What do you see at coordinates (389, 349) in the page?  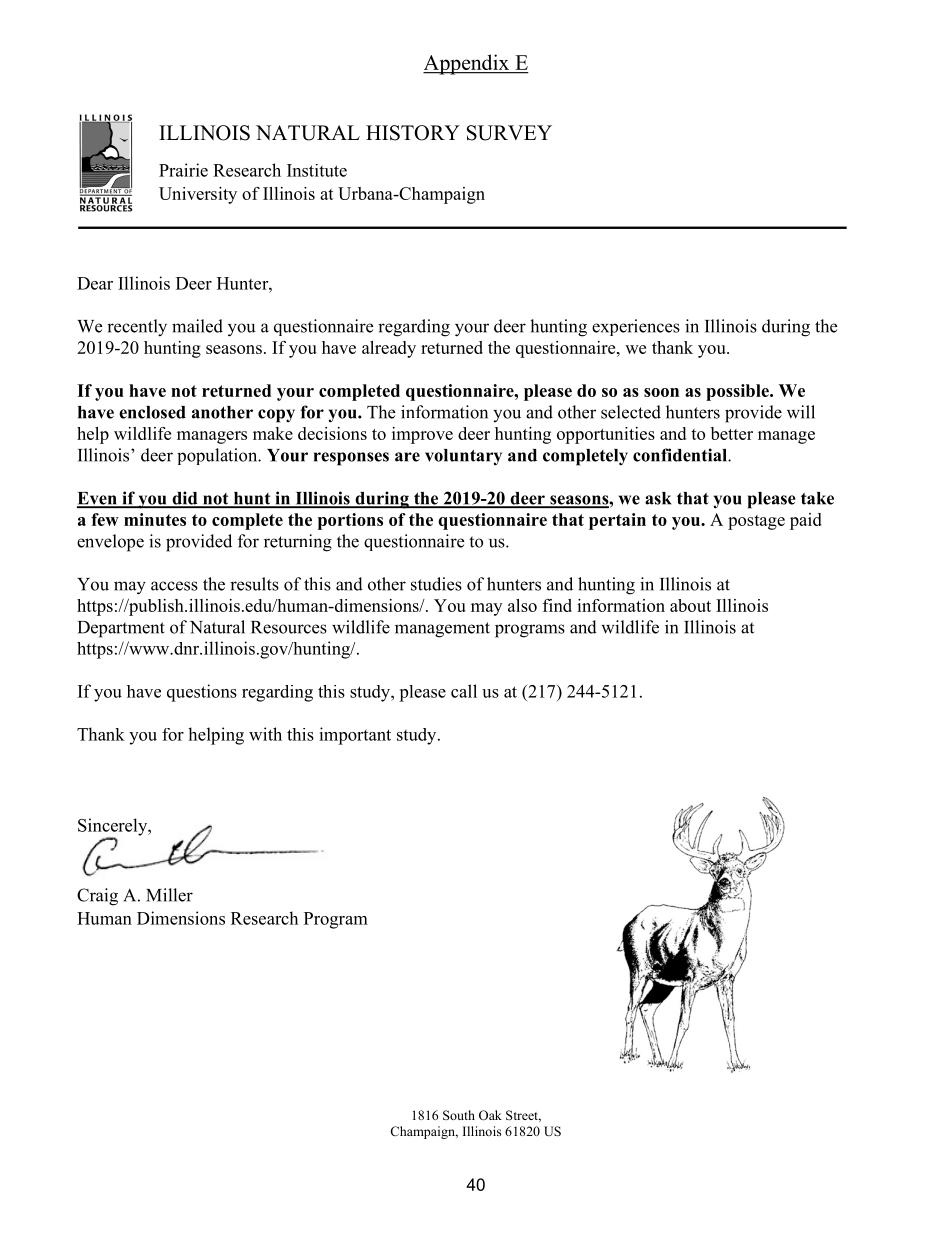 I see `already` at bounding box center [389, 349].
